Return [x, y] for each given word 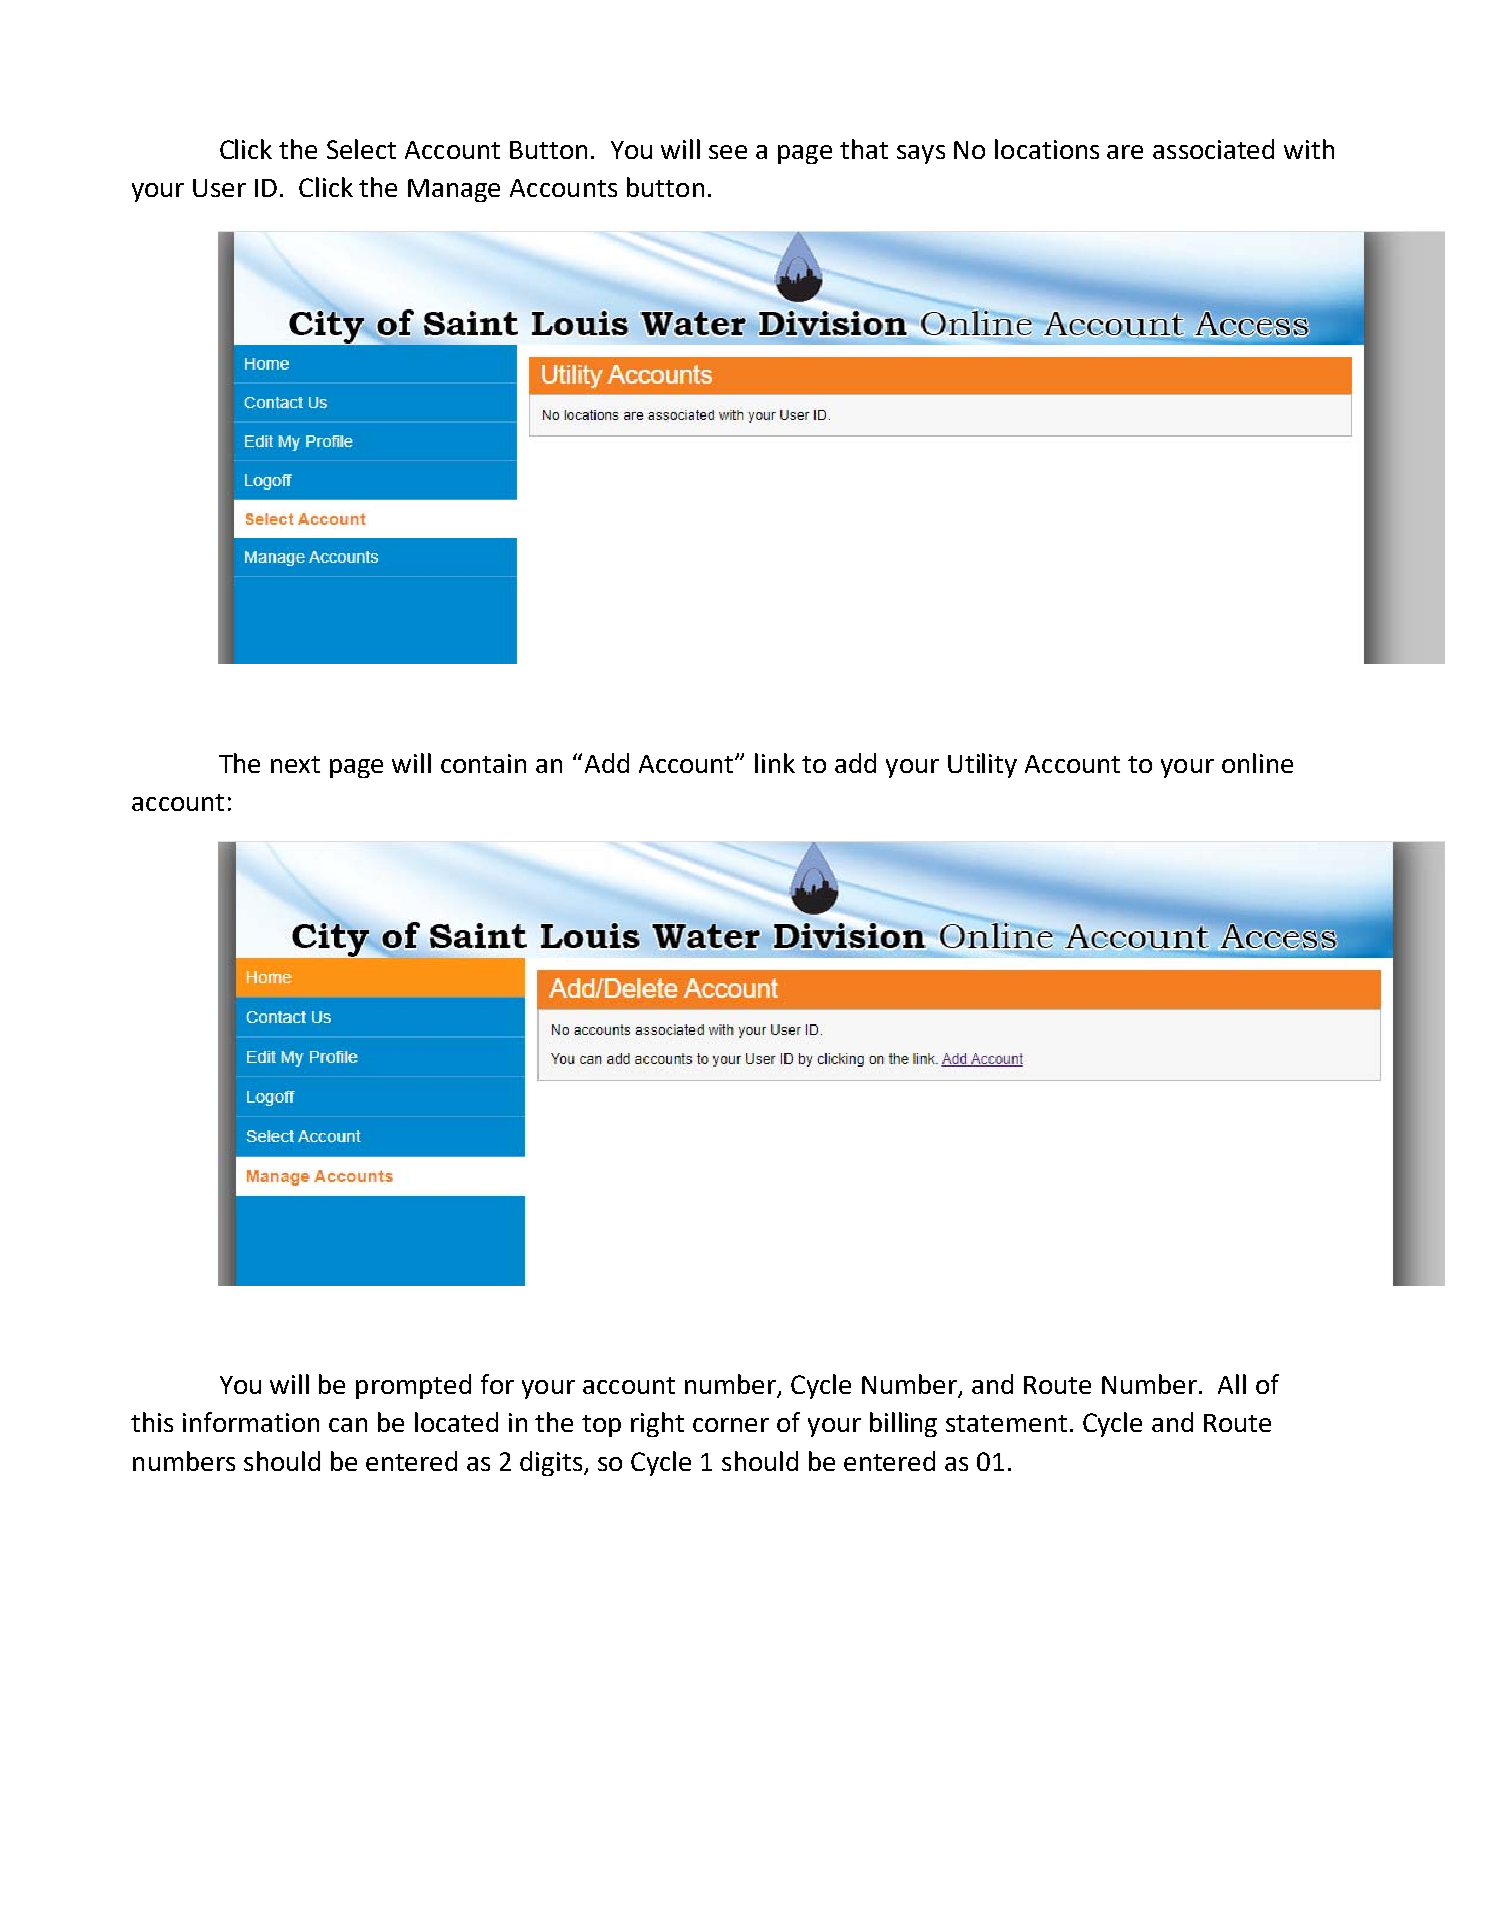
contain [483, 763]
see [728, 152]
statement [1006, 1423]
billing [903, 1424]
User [219, 188]
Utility [982, 765]
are [1125, 152]
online [1257, 763]
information [251, 1422]
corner [731, 1425]
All [1232, 1384]
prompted [413, 1386]
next [295, 764]
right [657, 1424]
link [775, 763]
